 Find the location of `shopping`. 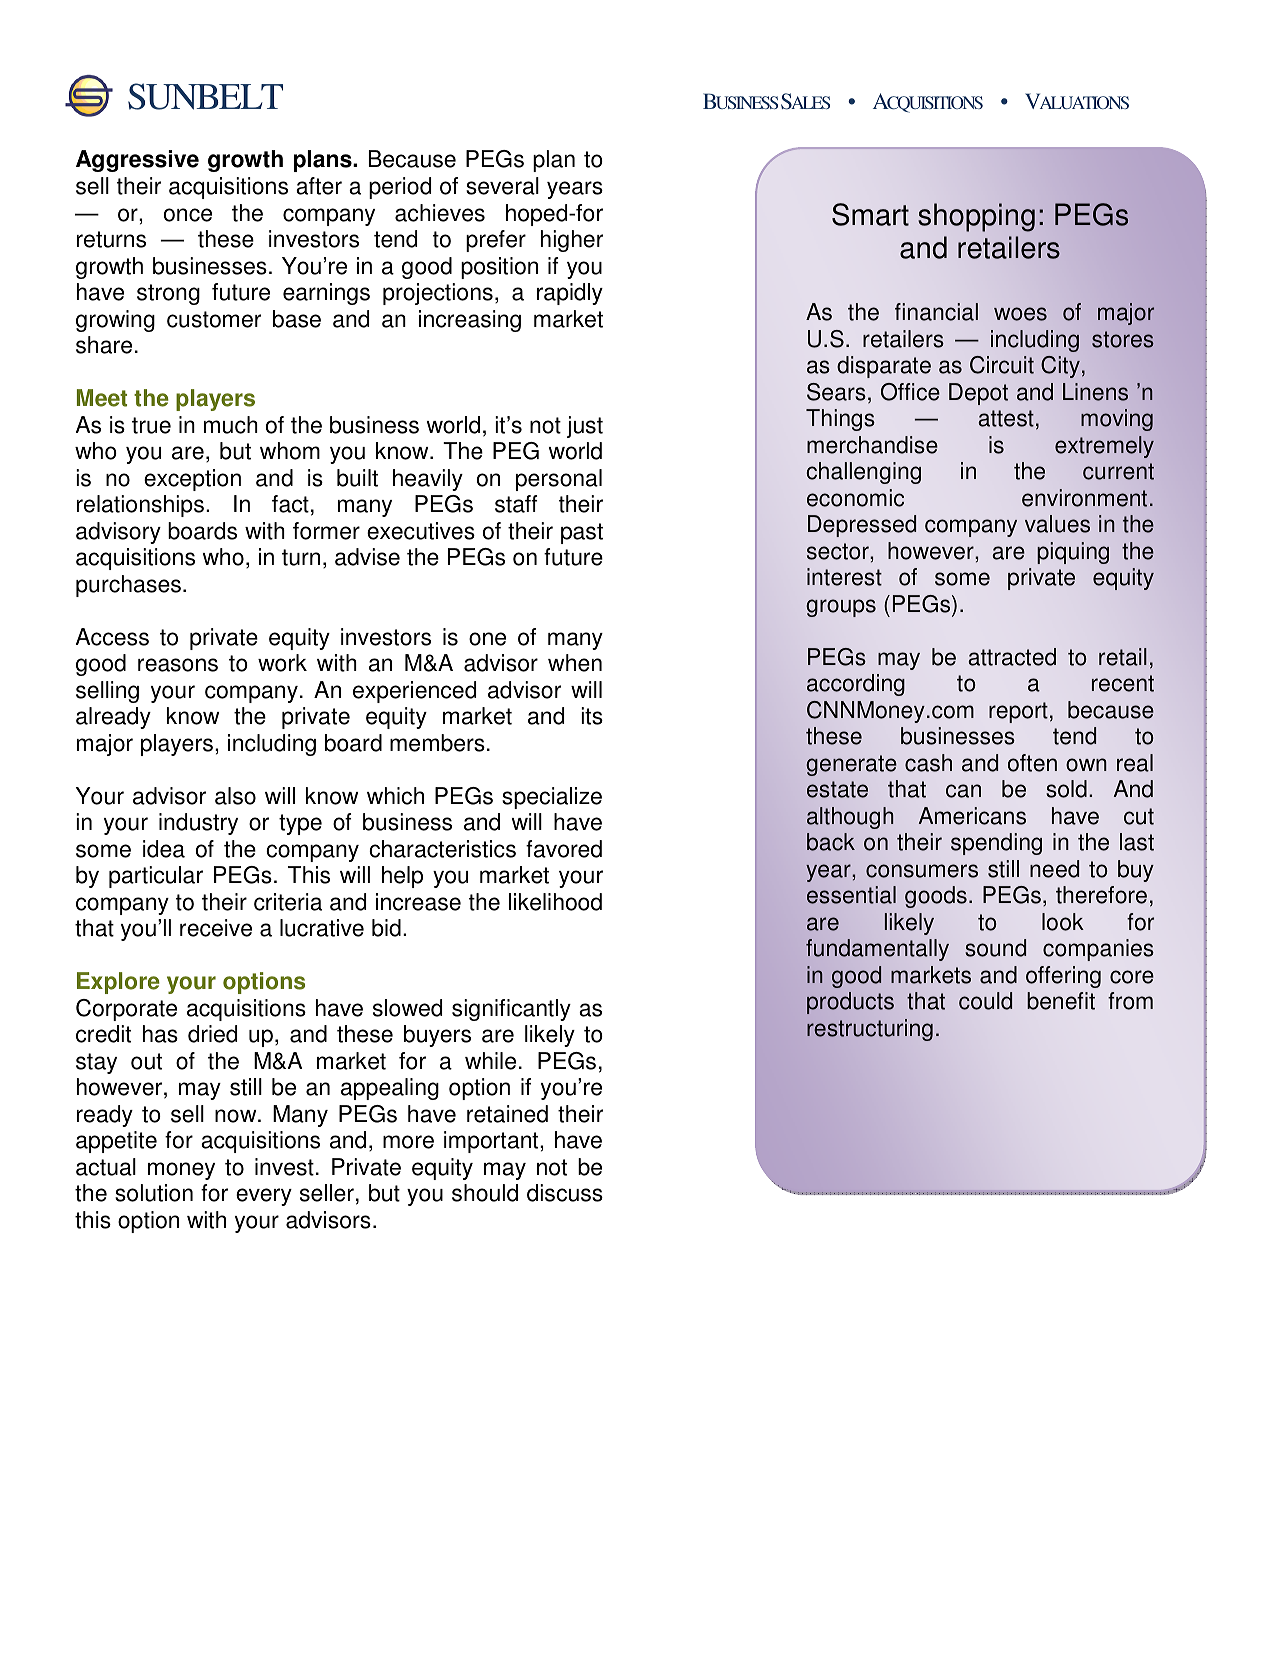

shopping is located at coordinates (976, 217).
